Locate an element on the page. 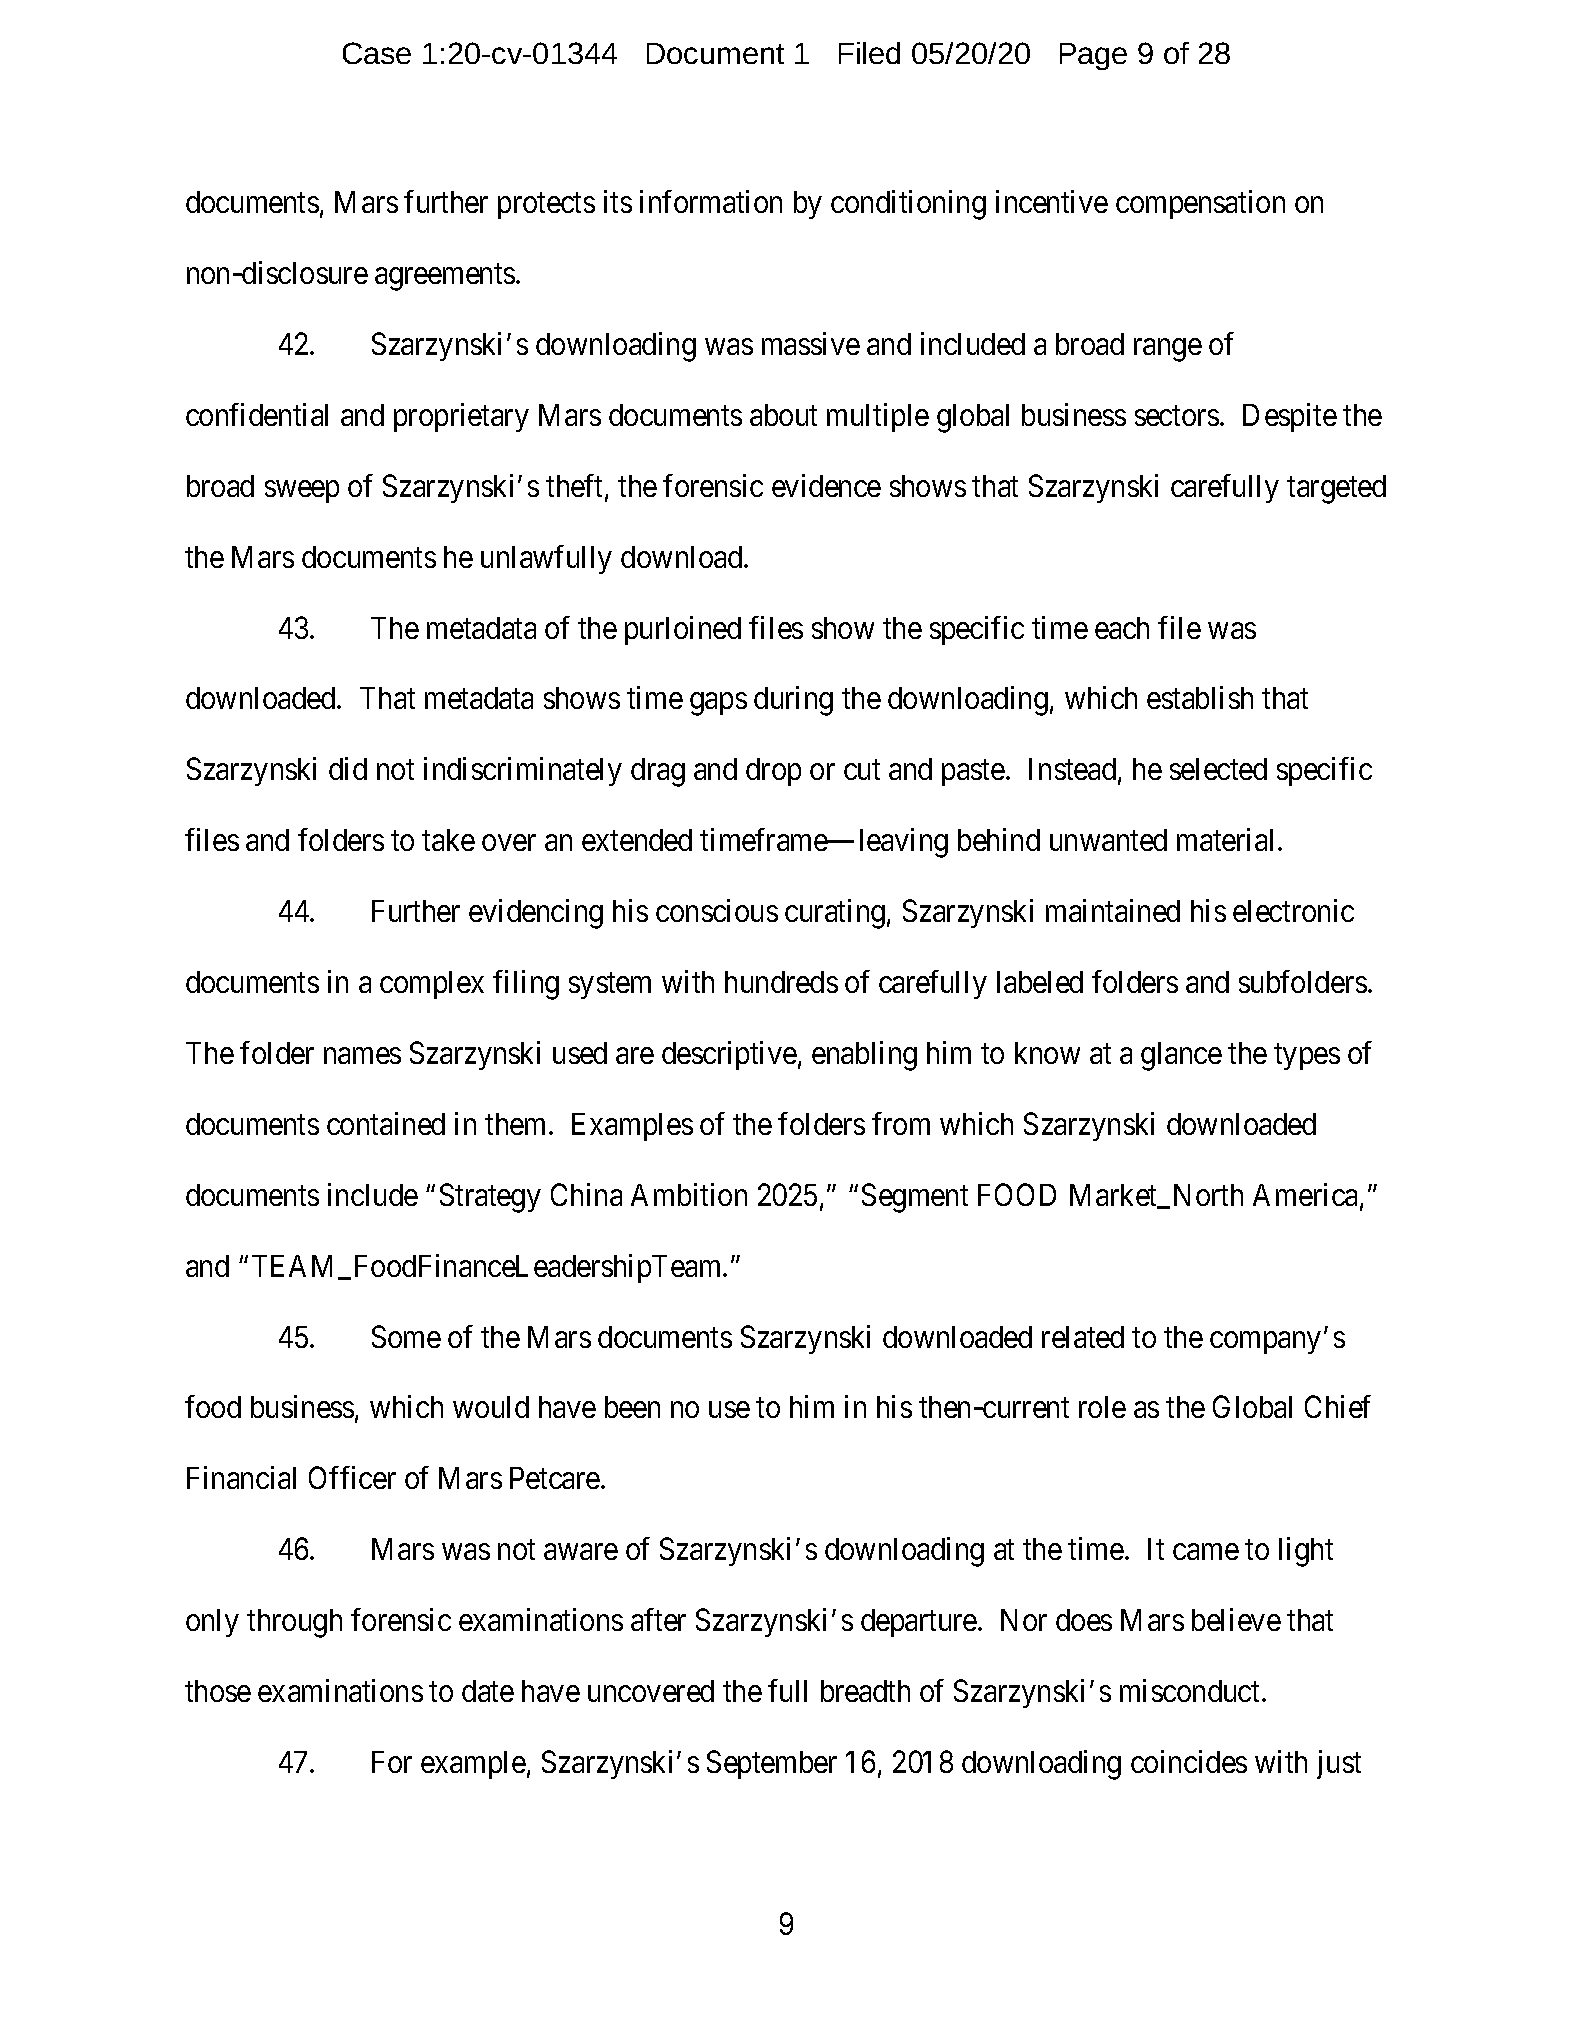  during is located at coordinates (793, 701).
